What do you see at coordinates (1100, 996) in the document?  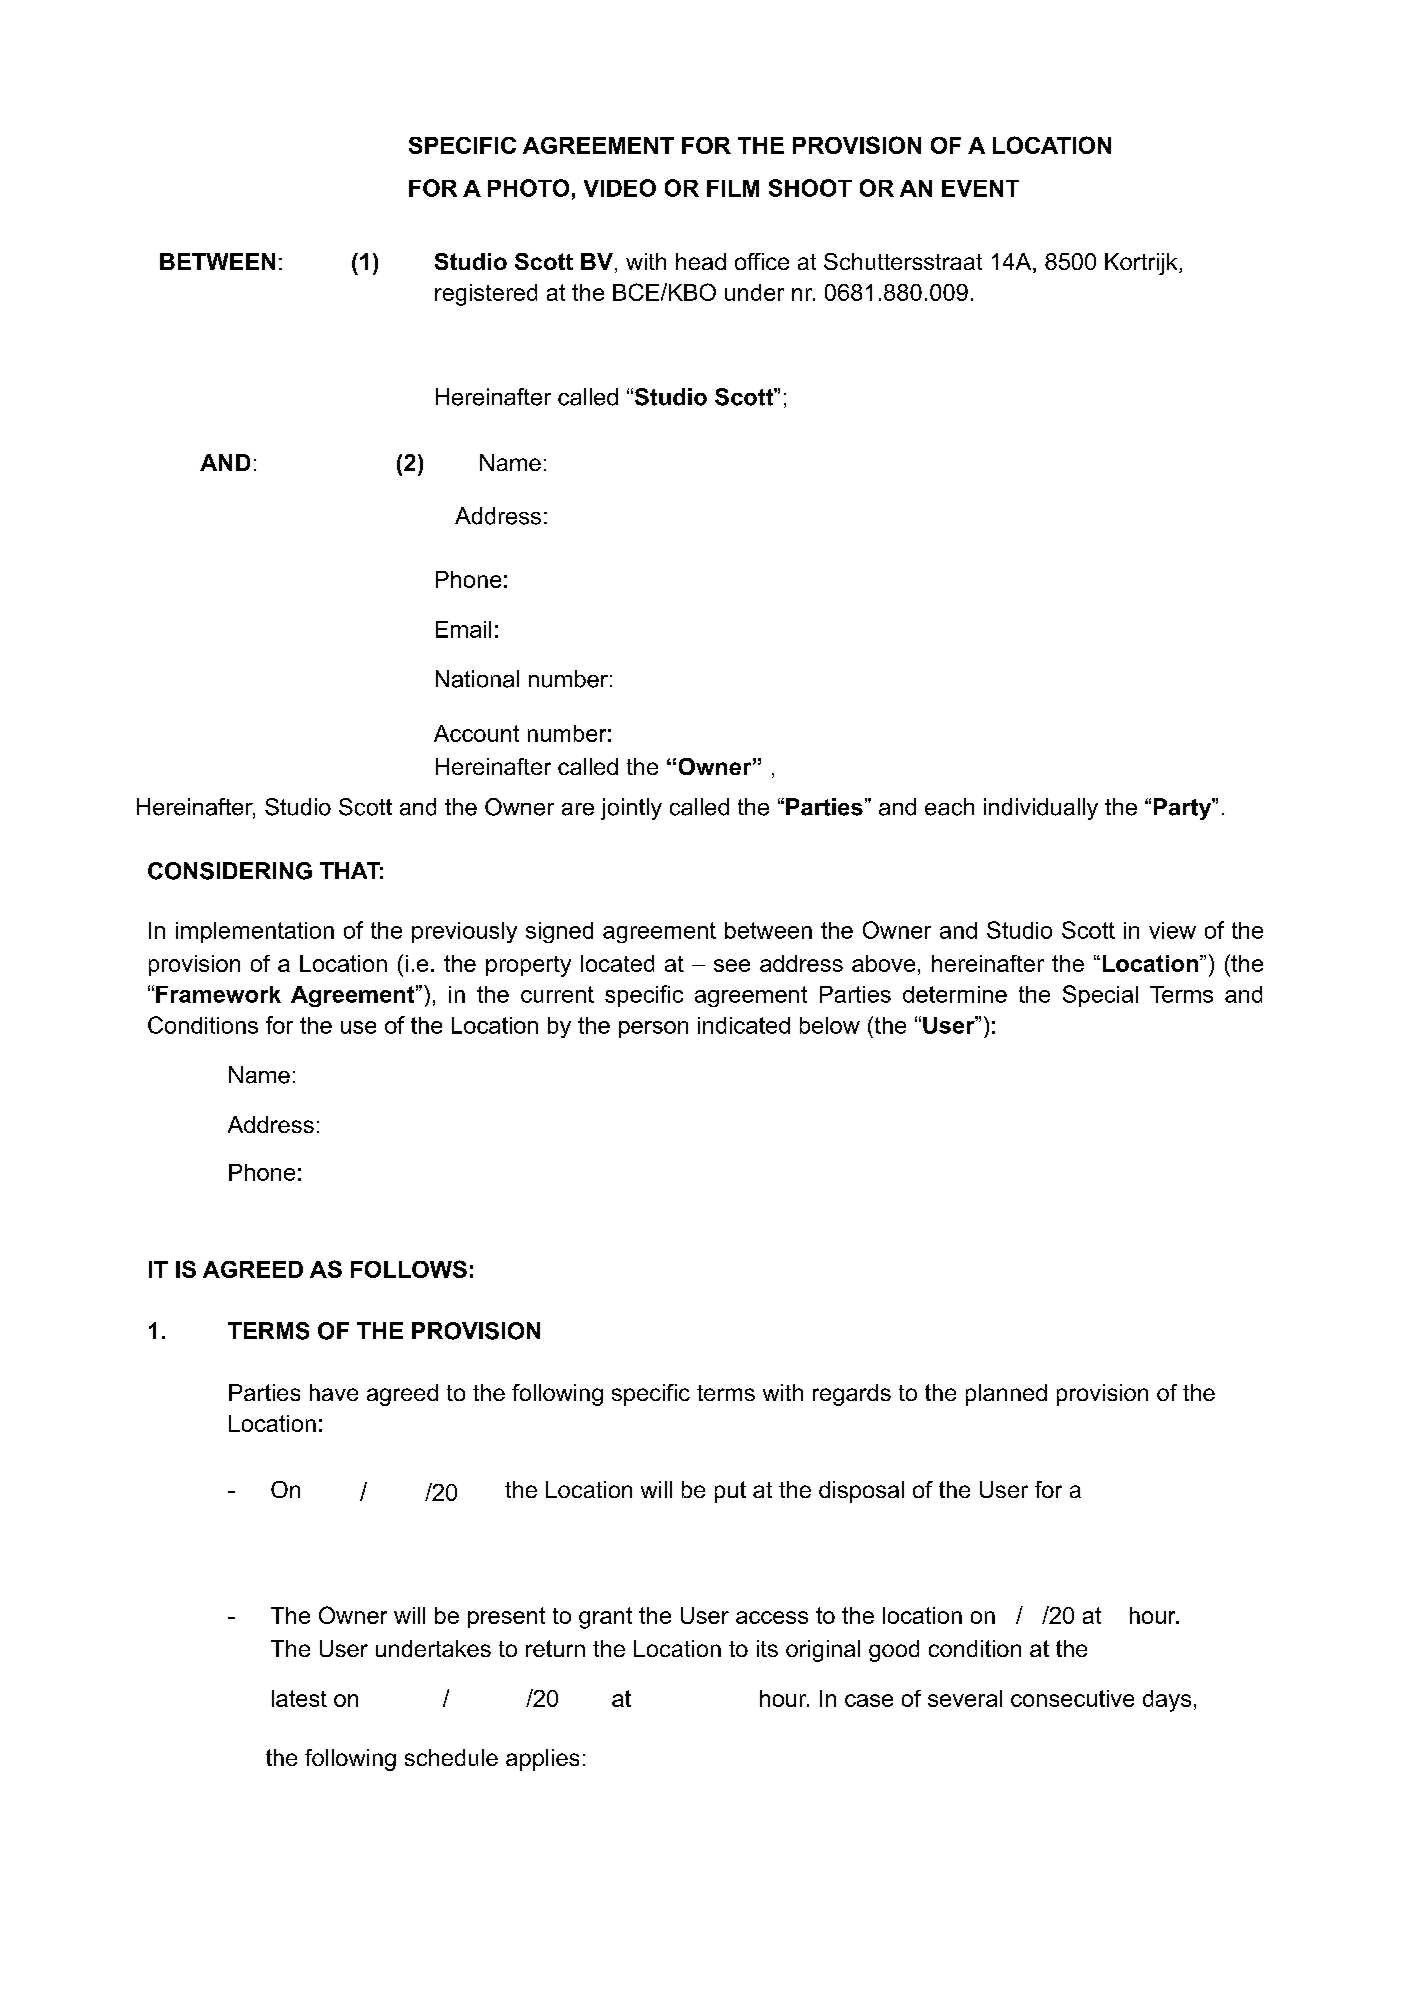 I see `Special` at bounding box center [1100, 996].
